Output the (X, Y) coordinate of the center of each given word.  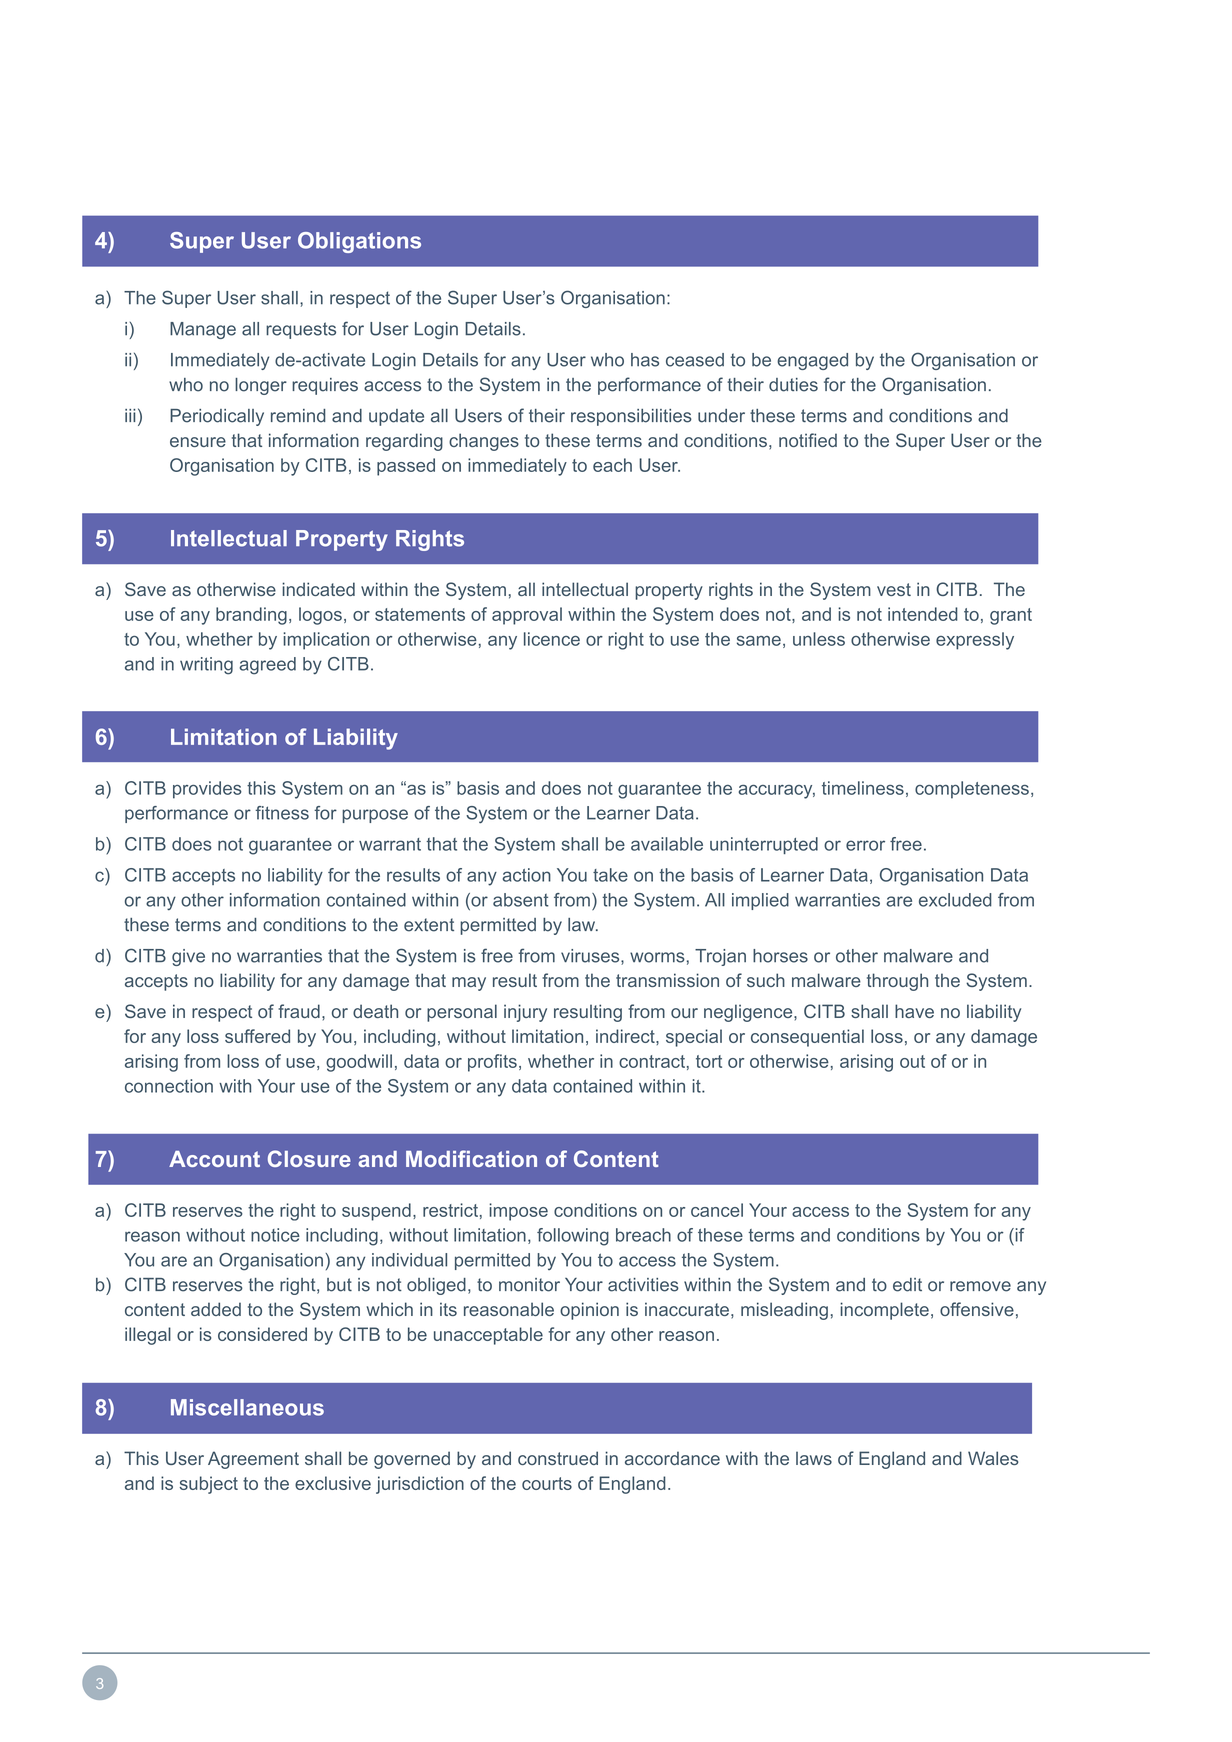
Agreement (253, 1460)
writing (206, 666)
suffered (257, 1036)
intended (923, 614)
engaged (812, 361)
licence (552, 639)
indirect (626, 1036)
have (914, 1011)
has (645, 360)
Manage (203, 330)
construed (558, 1458)
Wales (993, 1458)
